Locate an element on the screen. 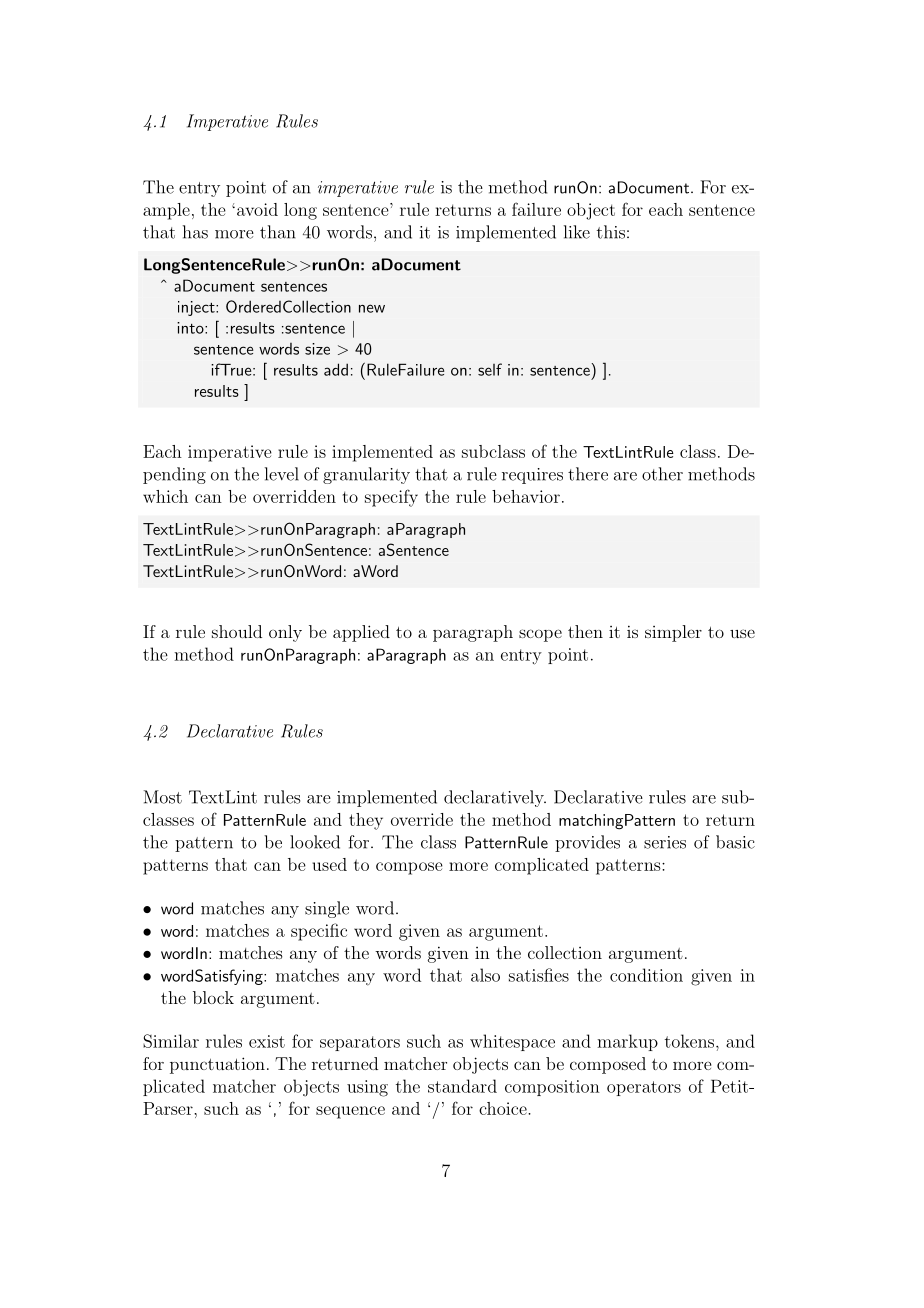  standard is located at coordinates (462, 1086).
